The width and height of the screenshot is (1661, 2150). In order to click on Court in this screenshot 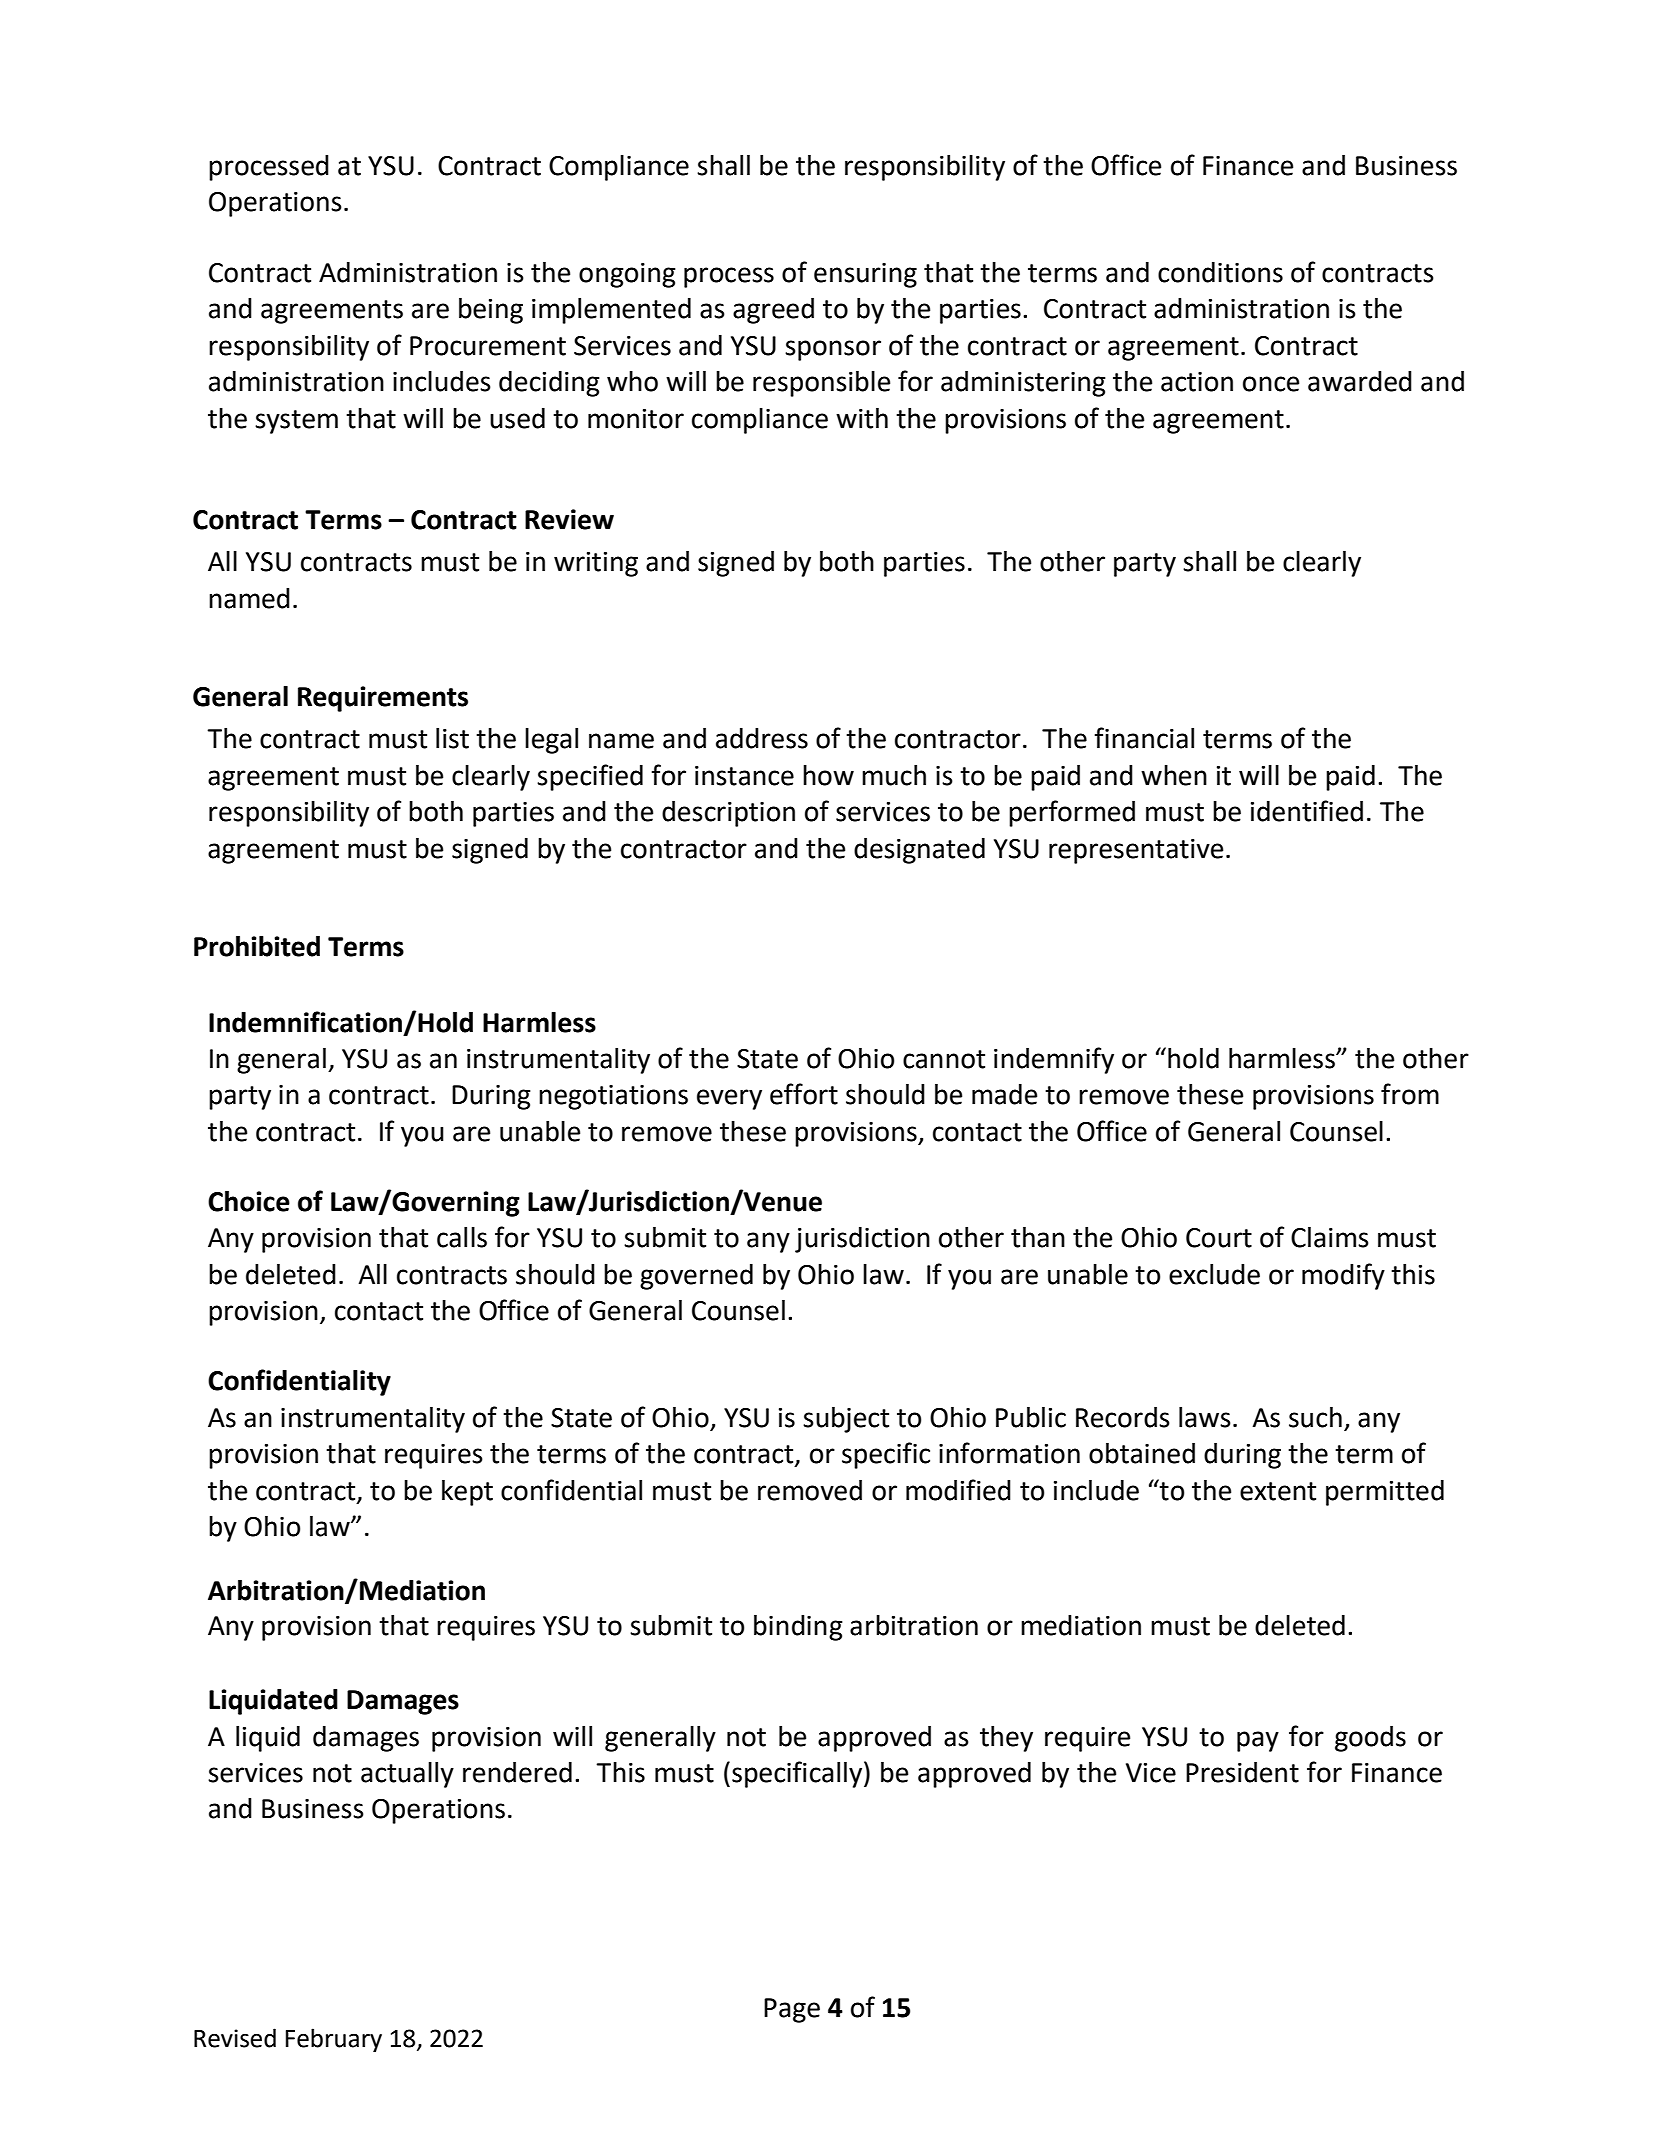, I will do `click(1219, 1238)`.
